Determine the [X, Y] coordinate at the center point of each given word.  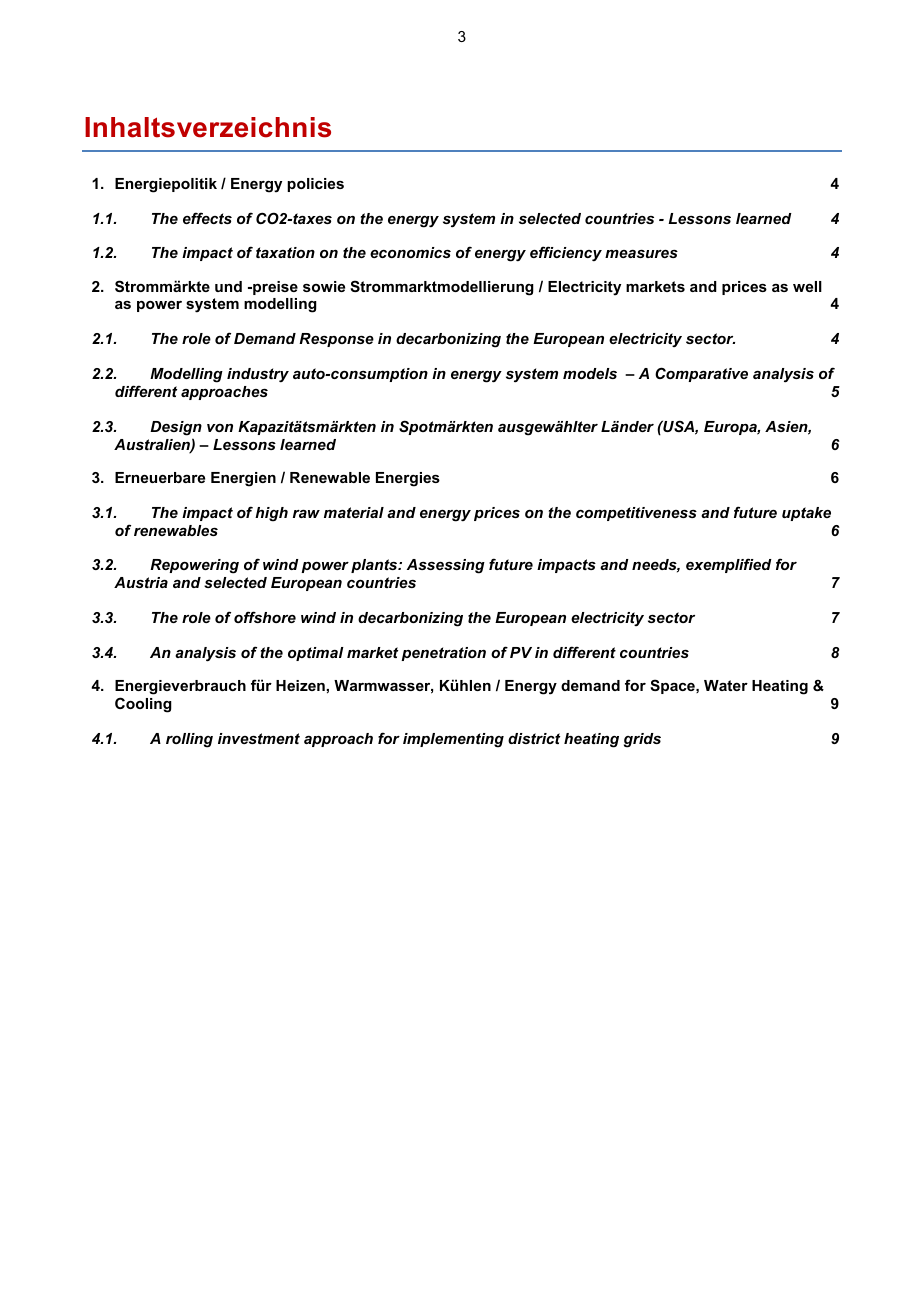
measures [641, 254]
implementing [453, 740]
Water [726, 685]
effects [207, 218]
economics [410, 252]
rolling [189, 740]
